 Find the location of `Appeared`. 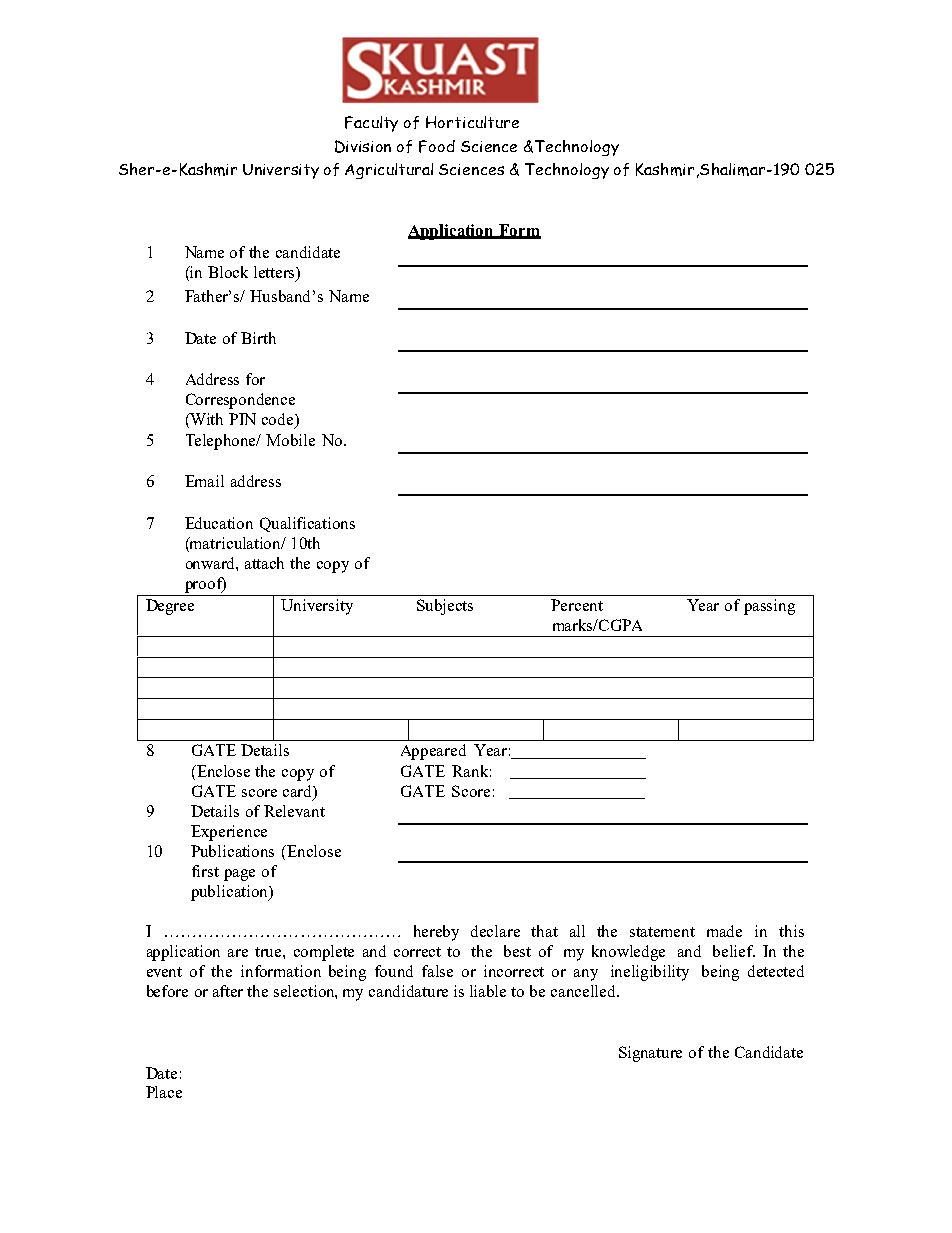

Appeared is located at coordinates (433, 752).
